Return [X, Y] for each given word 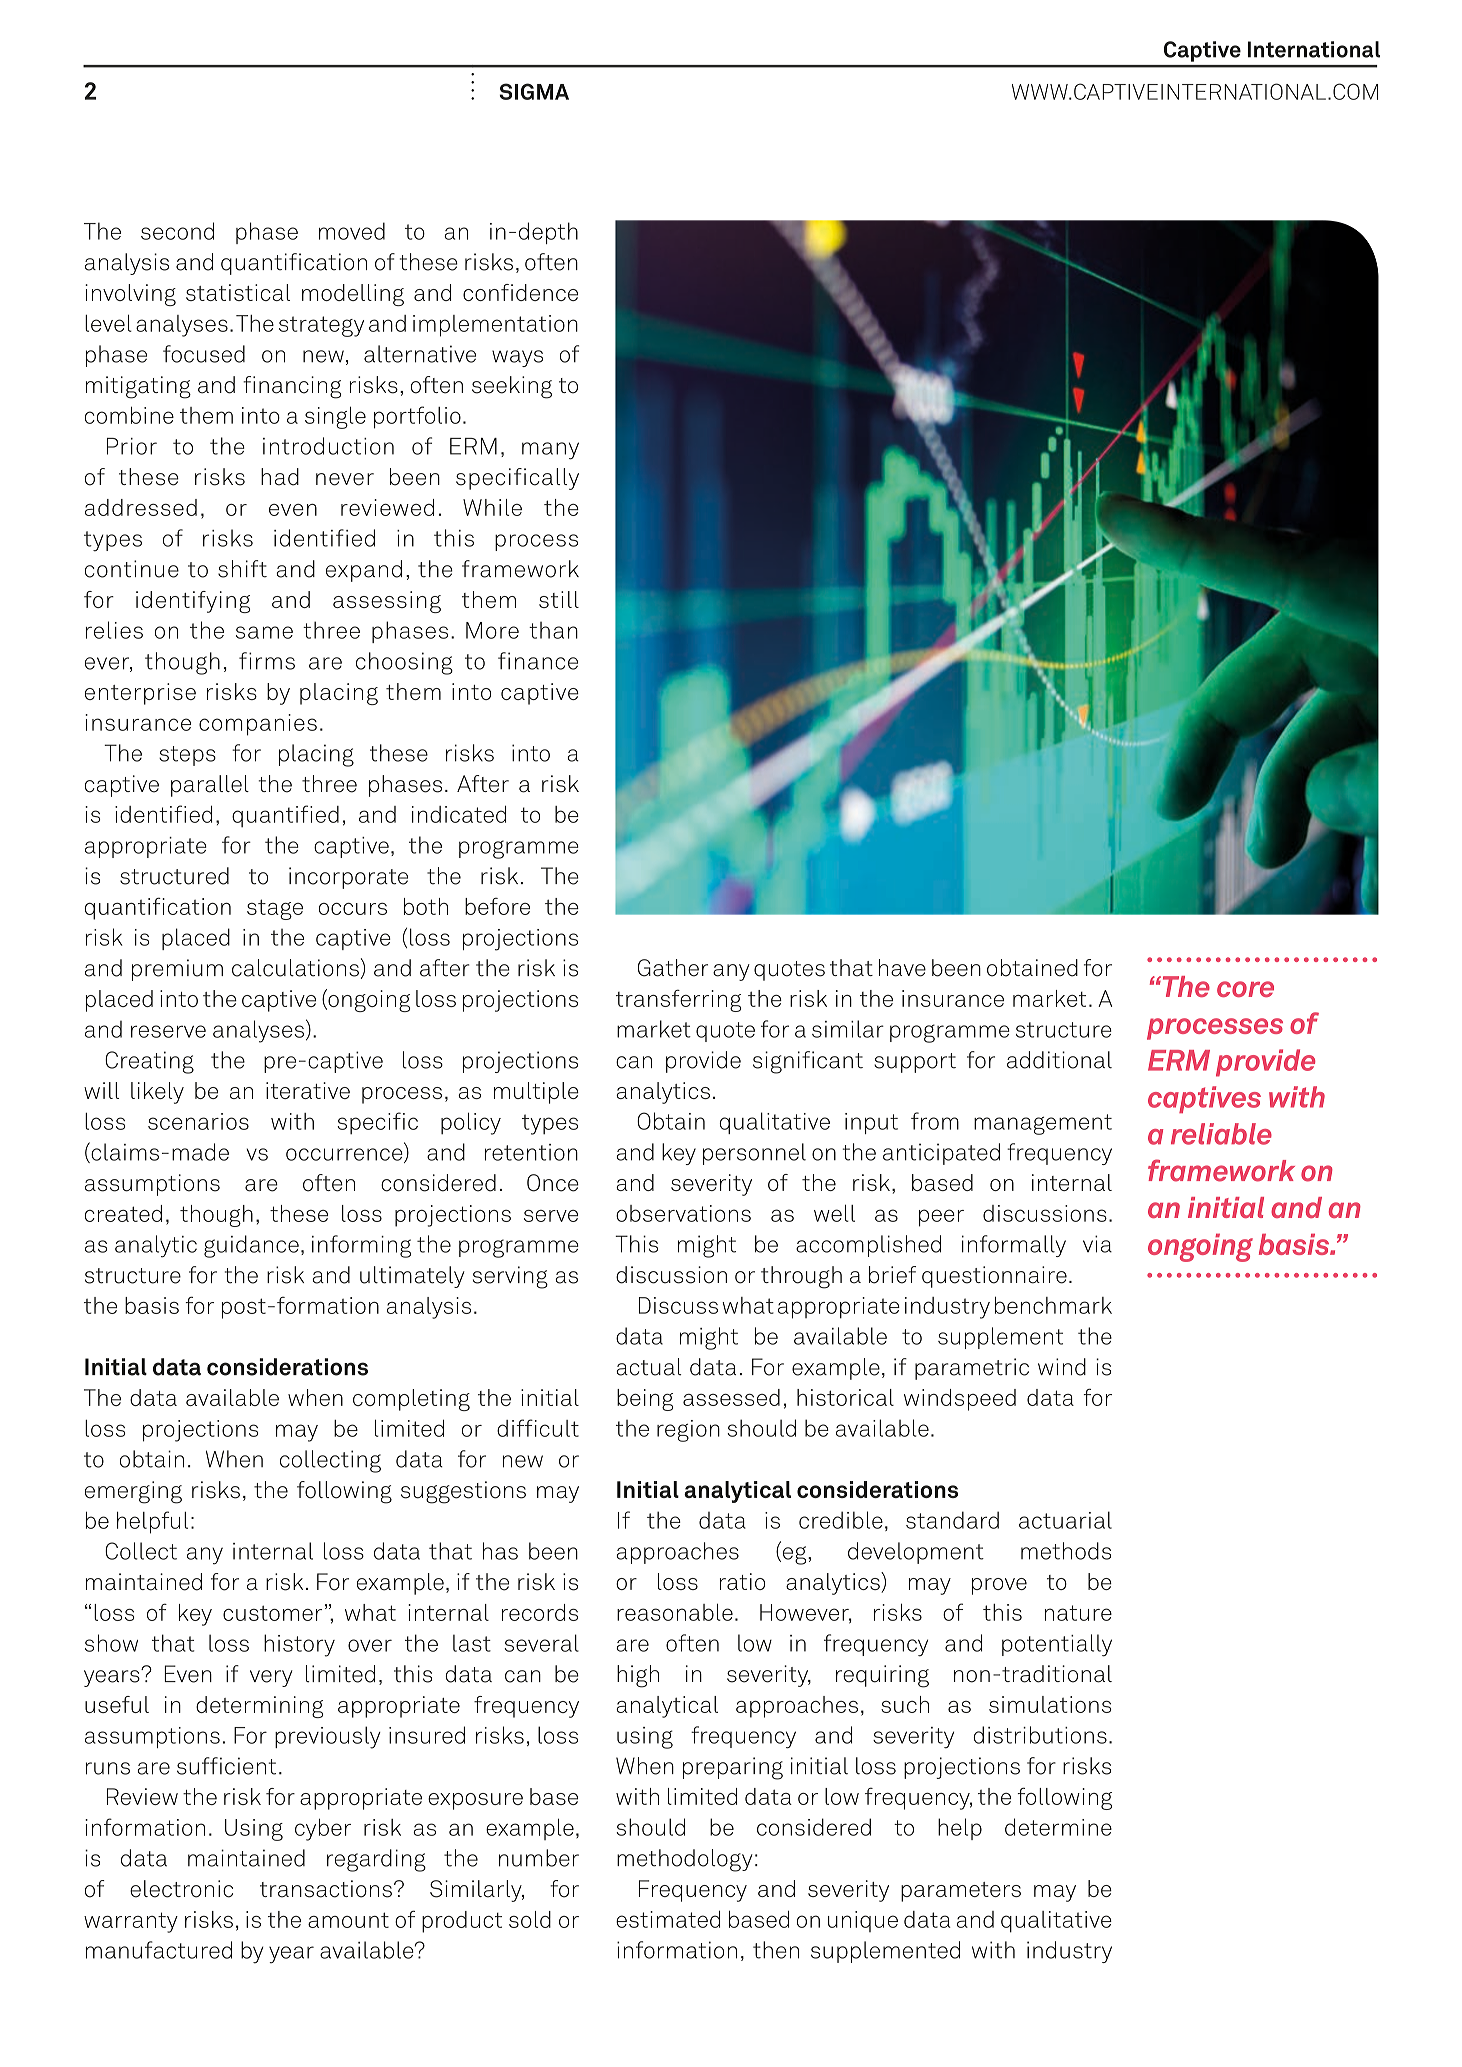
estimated [668, 1919]
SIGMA [534, 91]
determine [1058, 1827]
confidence [520, 292]
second [177, 231]
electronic [181, 1889]
